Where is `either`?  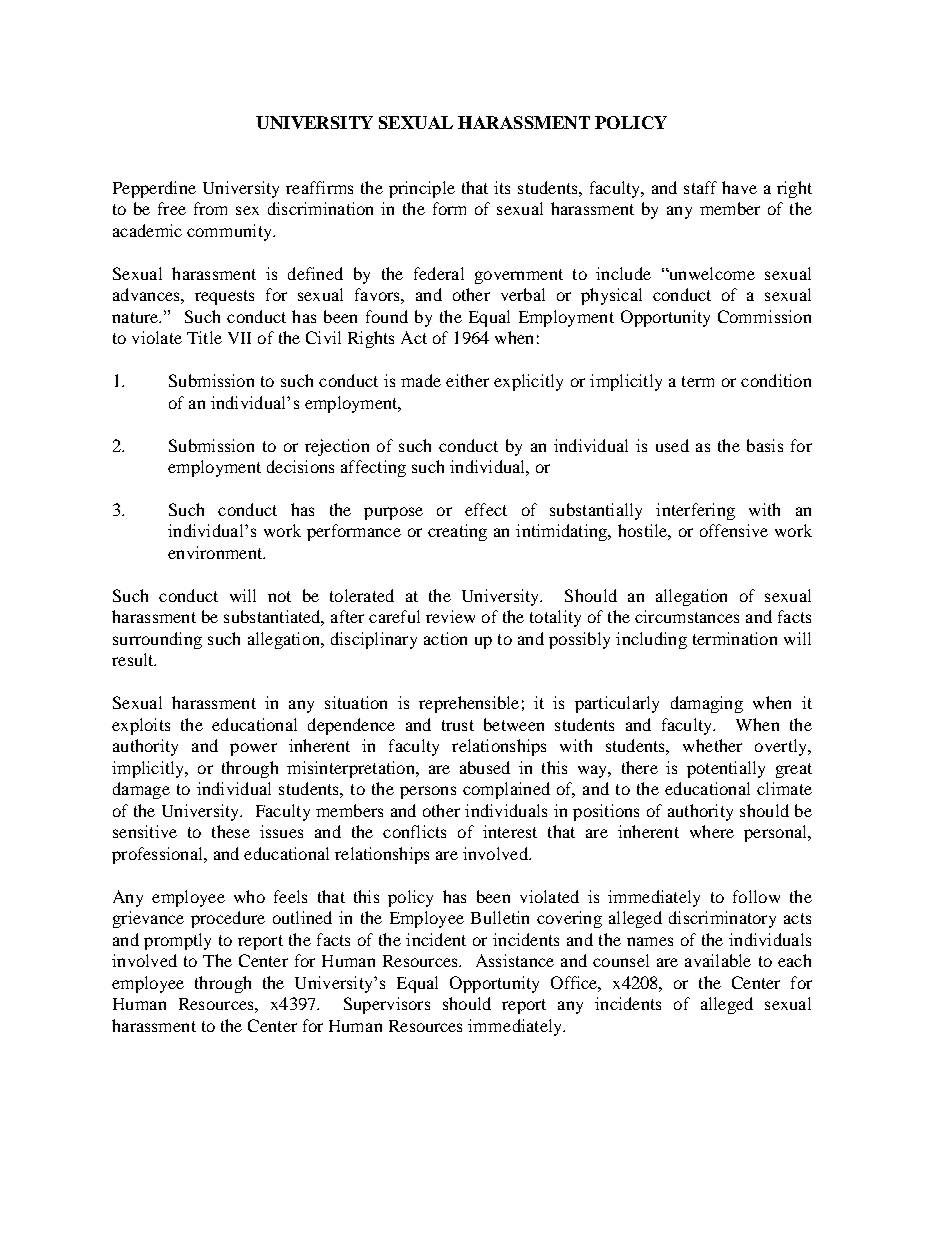
either is located at coordinates (467, 380).
